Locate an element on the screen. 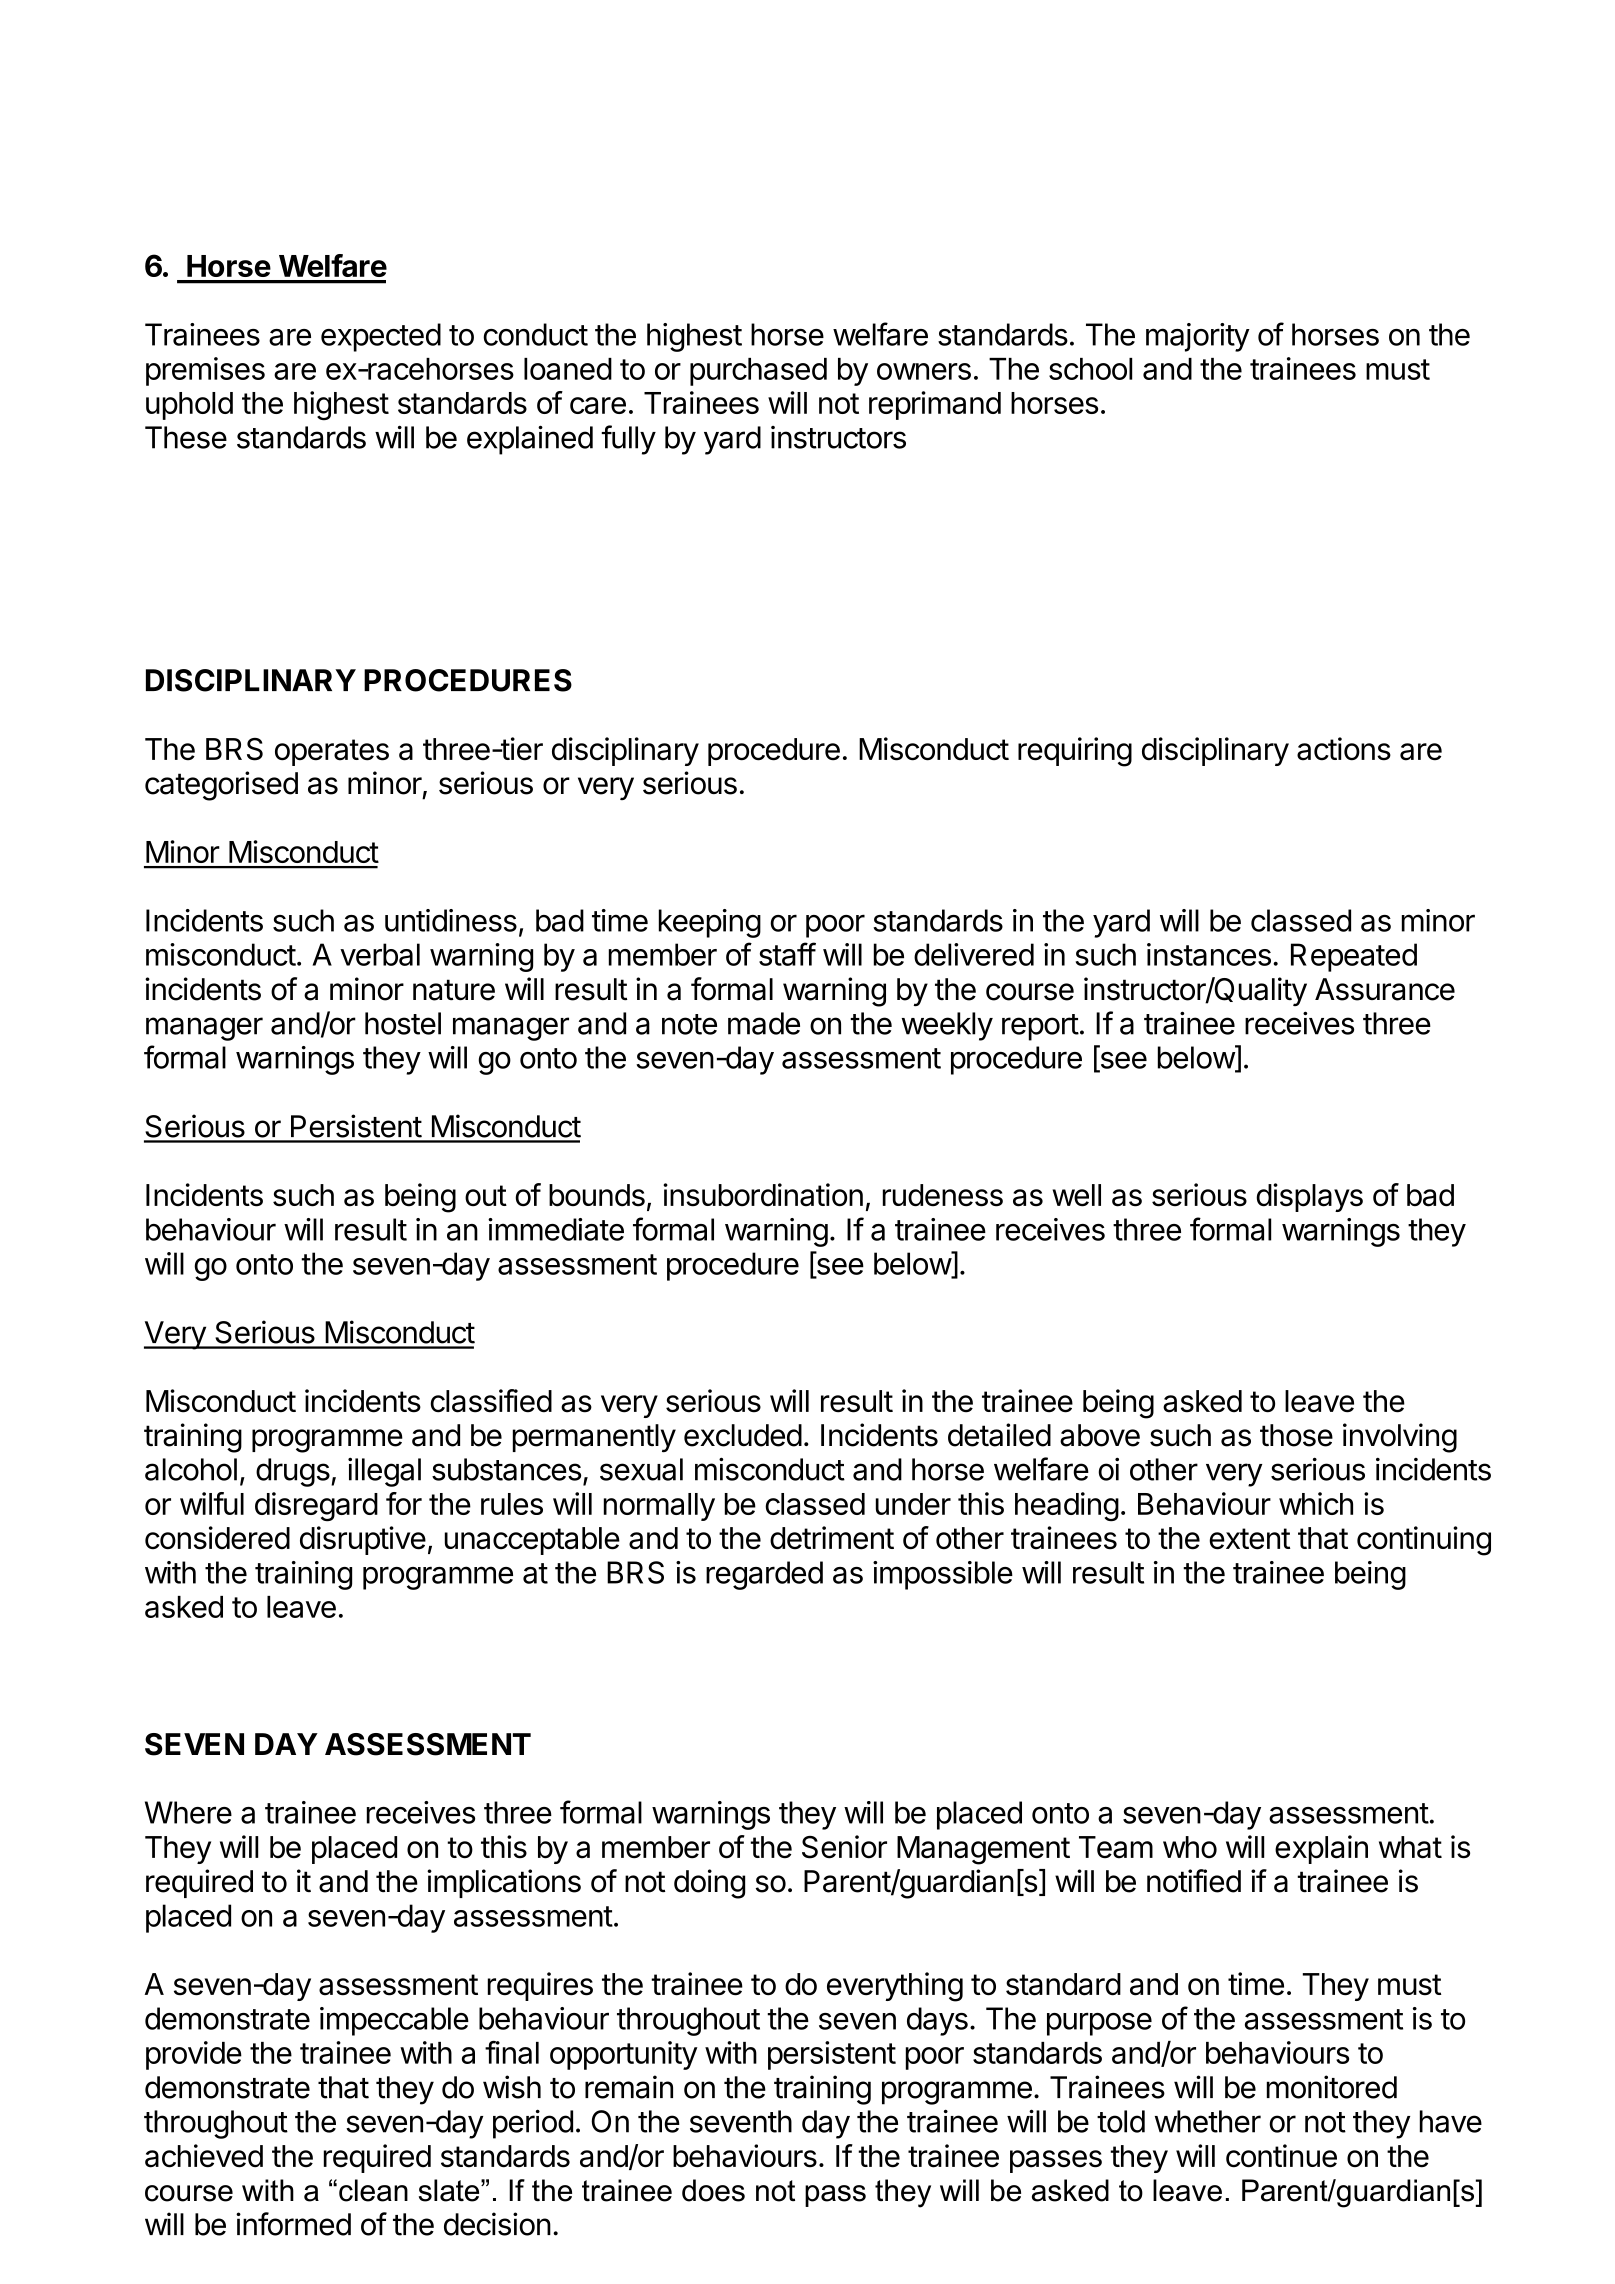 Image resolution: width=1615 pixels, height=2284 pixels. staff is located at coordinates (787, 954).
